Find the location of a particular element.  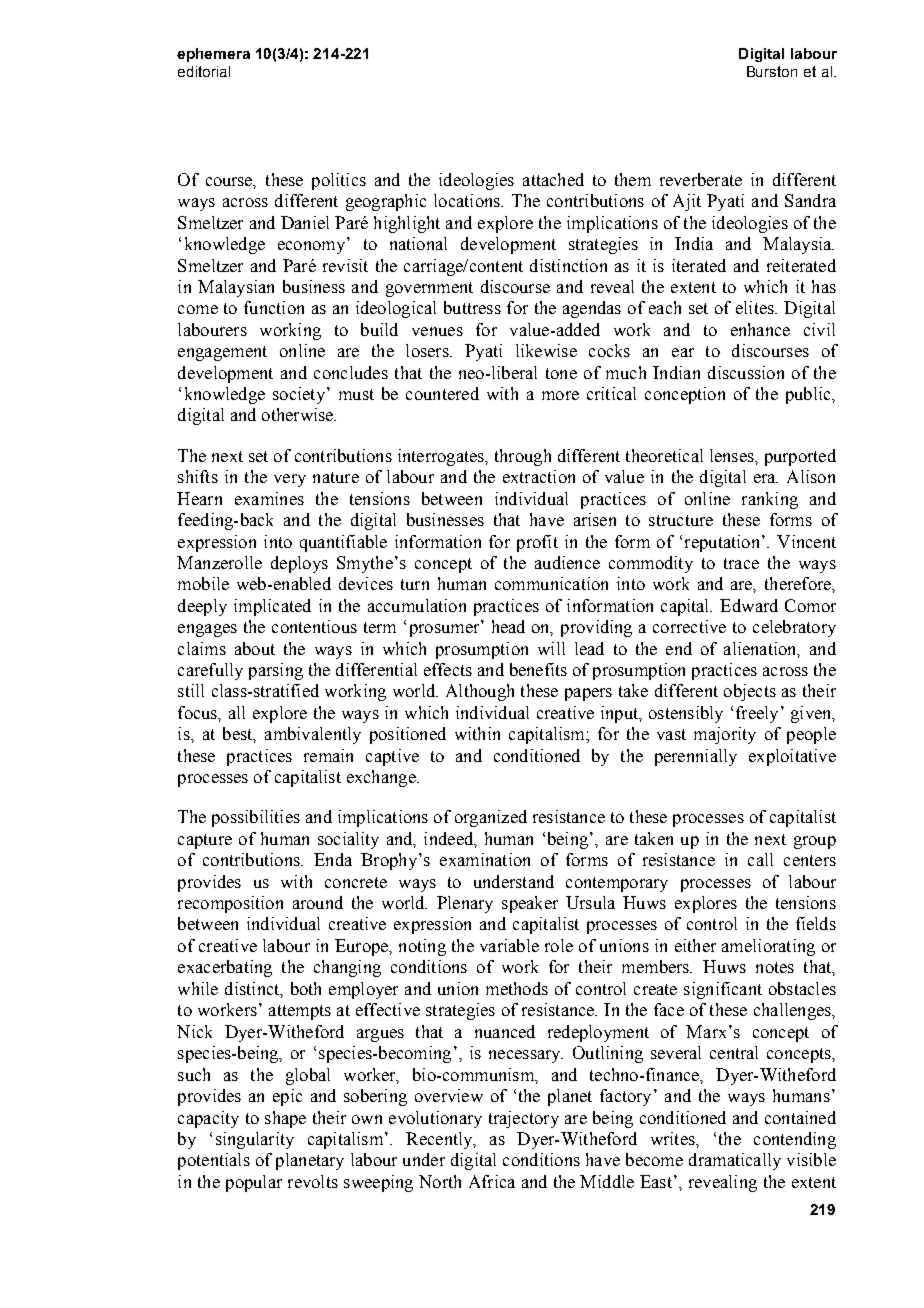

organized is located at coordinates (491, 818).
